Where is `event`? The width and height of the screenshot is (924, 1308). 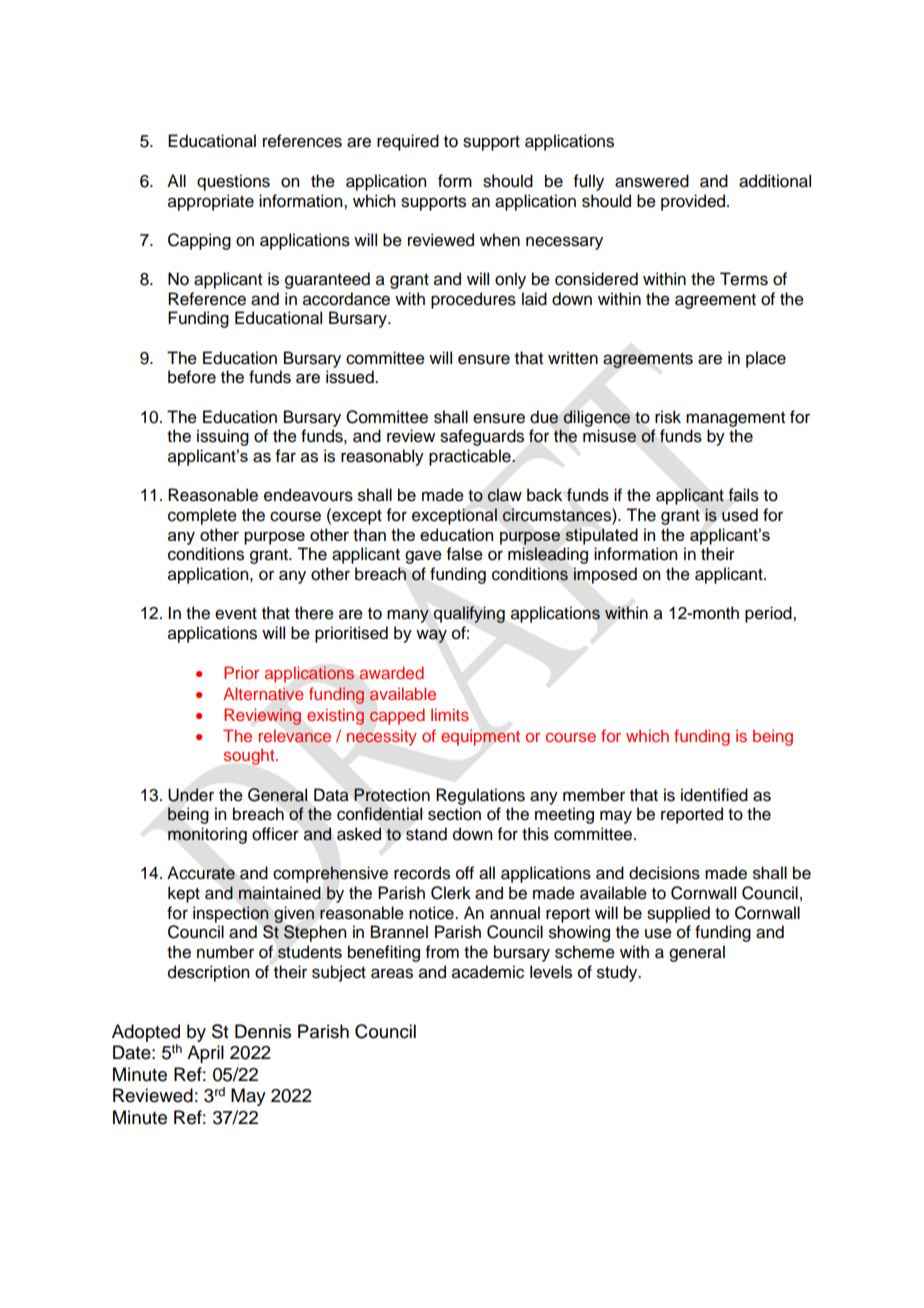 event is located at coordinates (236, 614).
